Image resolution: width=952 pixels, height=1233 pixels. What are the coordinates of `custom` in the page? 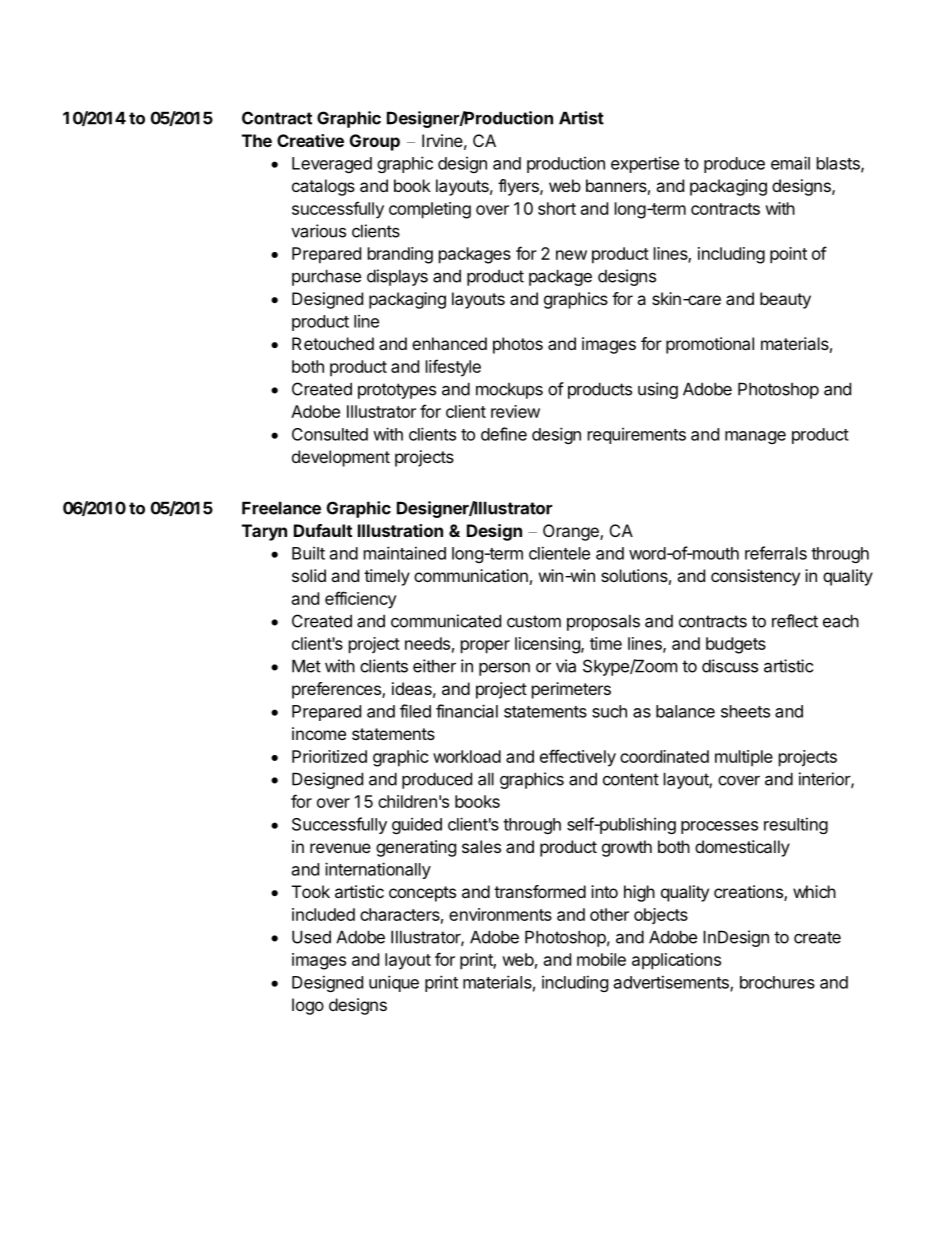 It's located at (534, 621).
